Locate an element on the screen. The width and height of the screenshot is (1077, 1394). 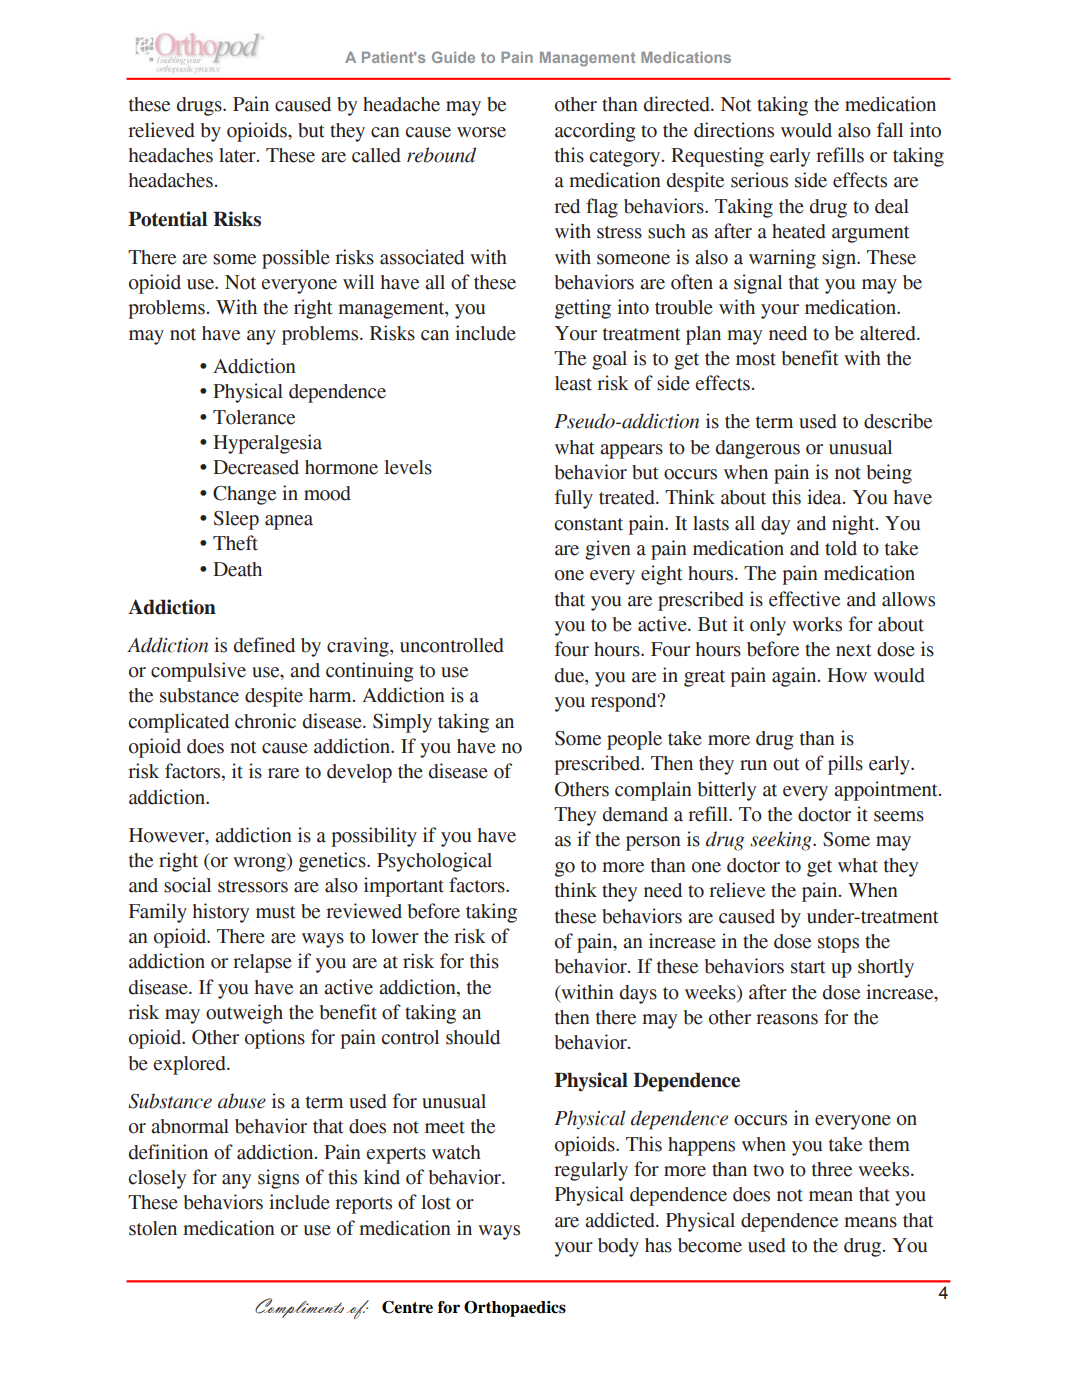
due is located at coordinates (570, 675).
